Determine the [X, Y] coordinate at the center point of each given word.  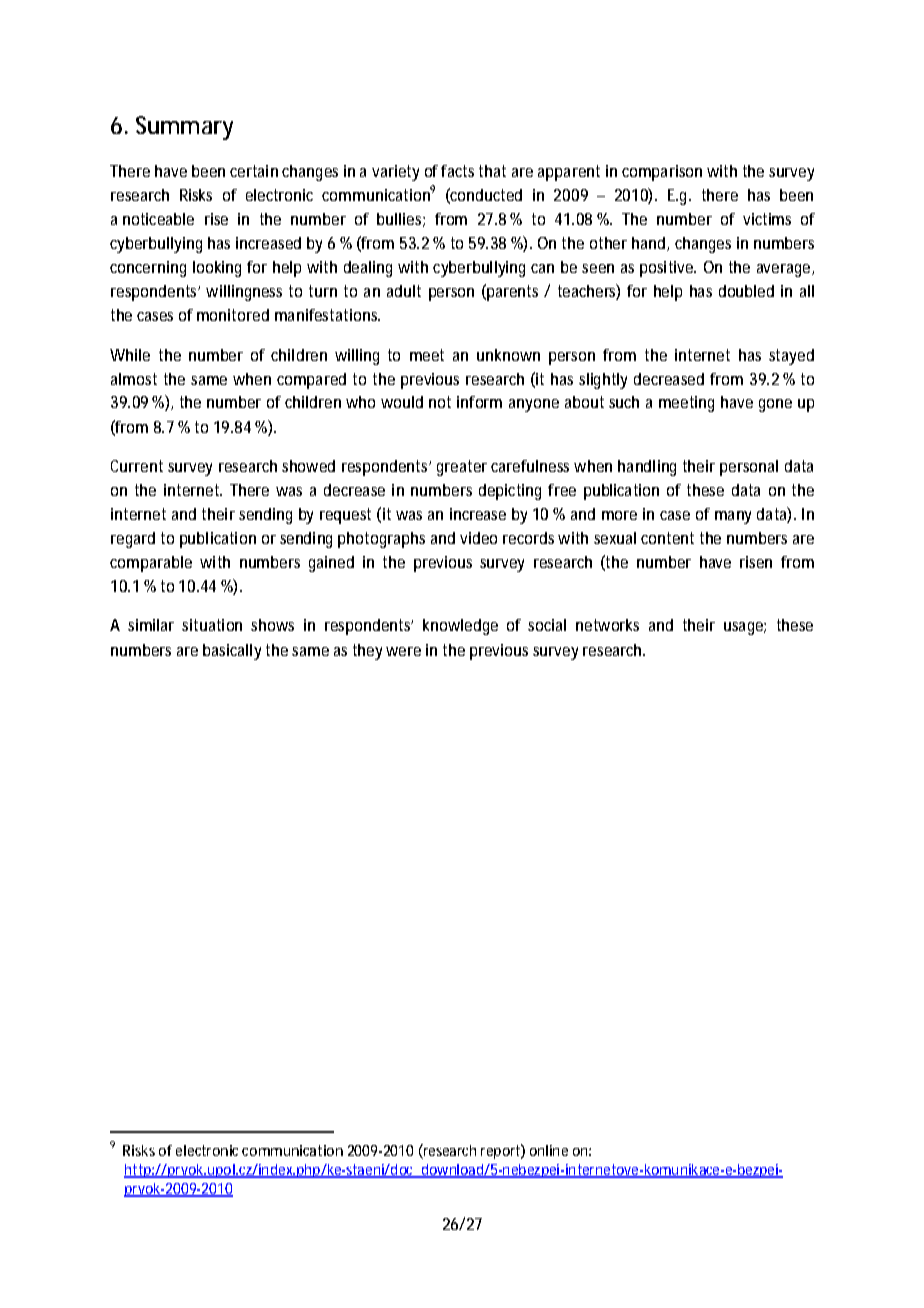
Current [137, 466]
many [733, 517]
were [403, 651]
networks [607, 625]
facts [457, 171]
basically [232, 652]
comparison [662, 173]
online [549, 1150]
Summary [184, 128]
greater [462, 468]
